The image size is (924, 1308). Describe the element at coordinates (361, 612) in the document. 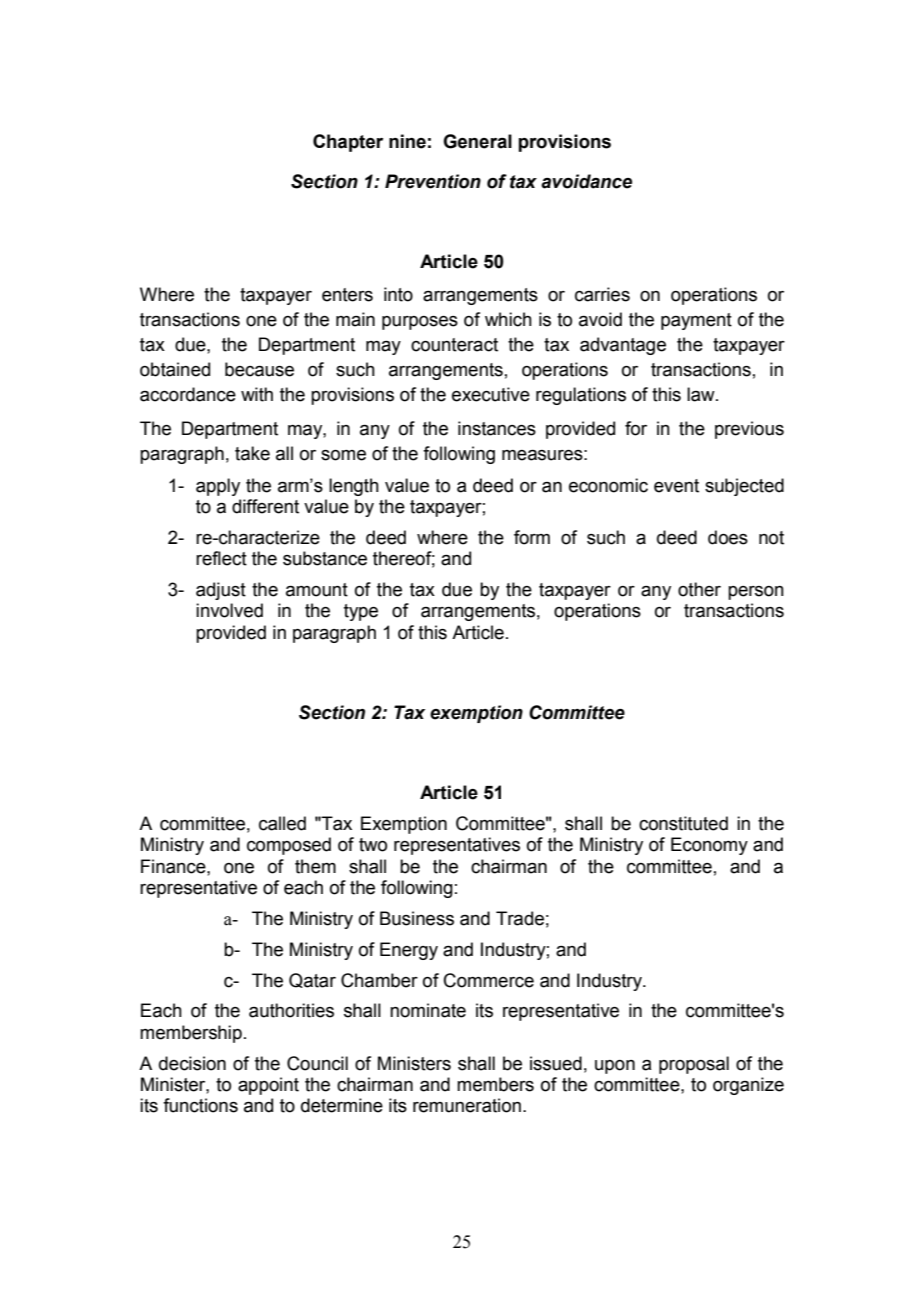

I see `type` at that location.
